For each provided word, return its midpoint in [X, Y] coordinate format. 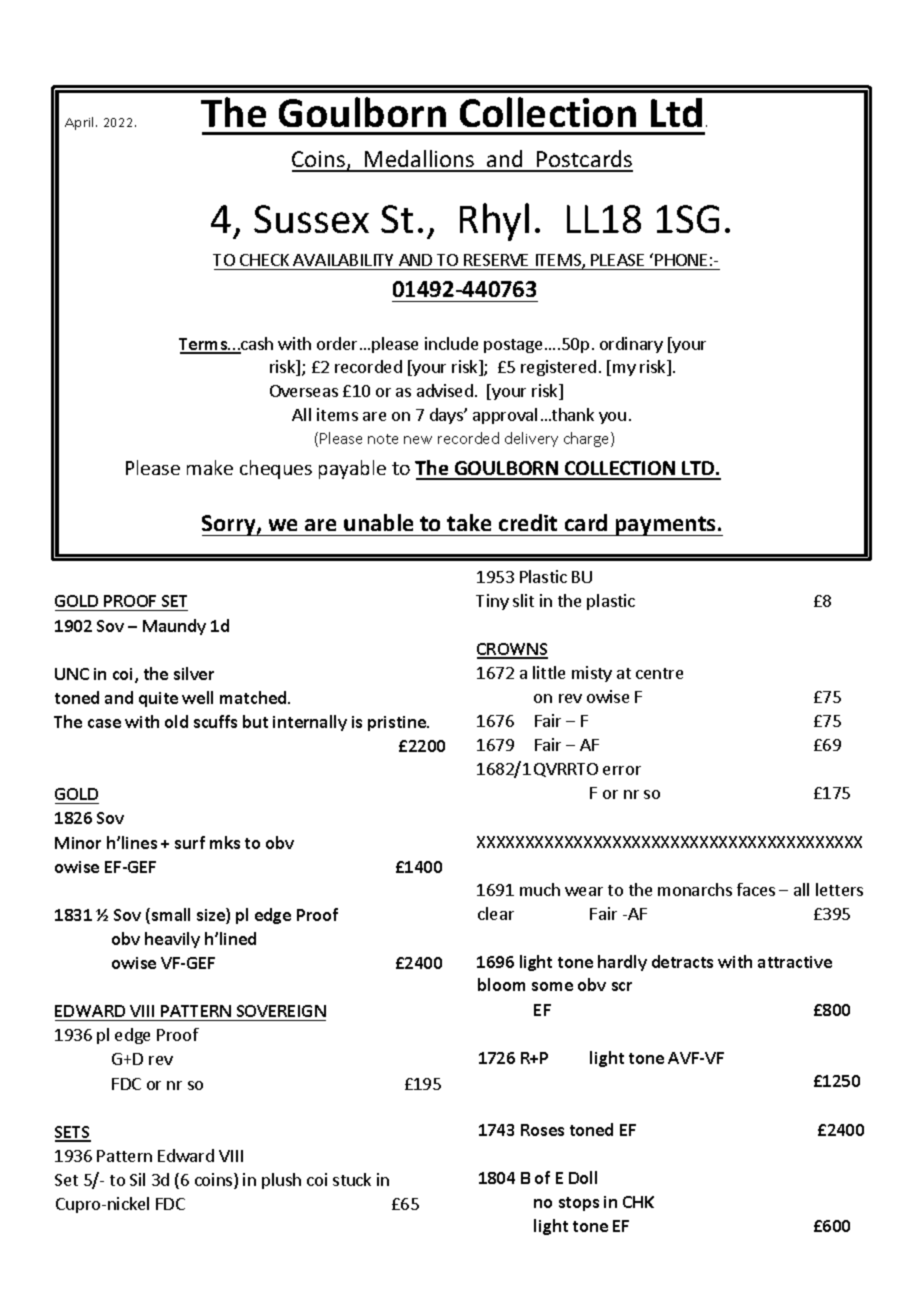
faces [756, 889]
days [447, 416]
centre [659, 673]
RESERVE [496, 260]
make [210, 467]
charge [588, 439]
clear [496, 913]
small [171, 914]
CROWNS [512, 650]
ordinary [631, 345]
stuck [352, 1179]
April [81, 123]
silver [194, 673]
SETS [73, 1133]
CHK [638, 1202]
